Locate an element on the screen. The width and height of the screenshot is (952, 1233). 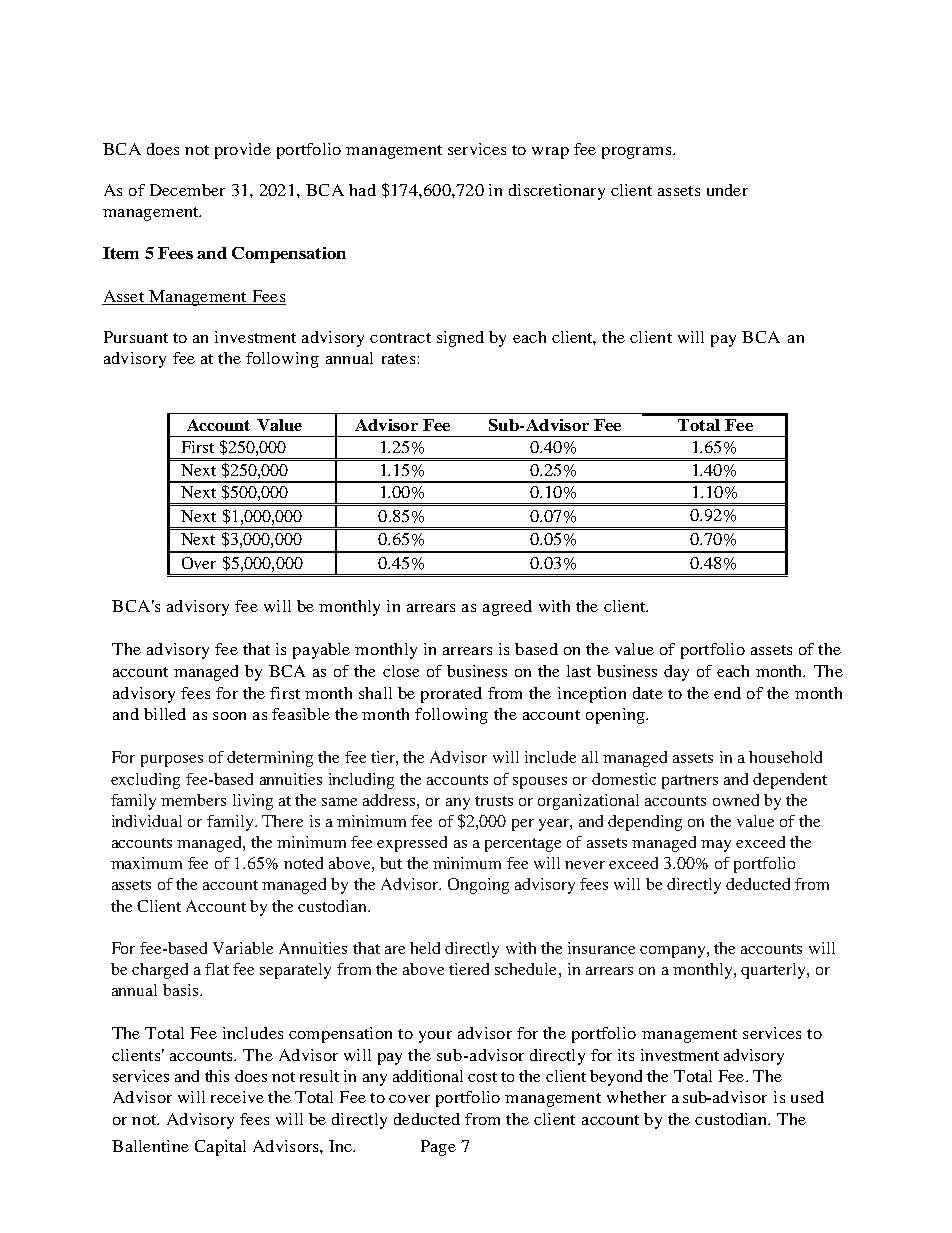
agreed is located at coordinates (507, 608).
